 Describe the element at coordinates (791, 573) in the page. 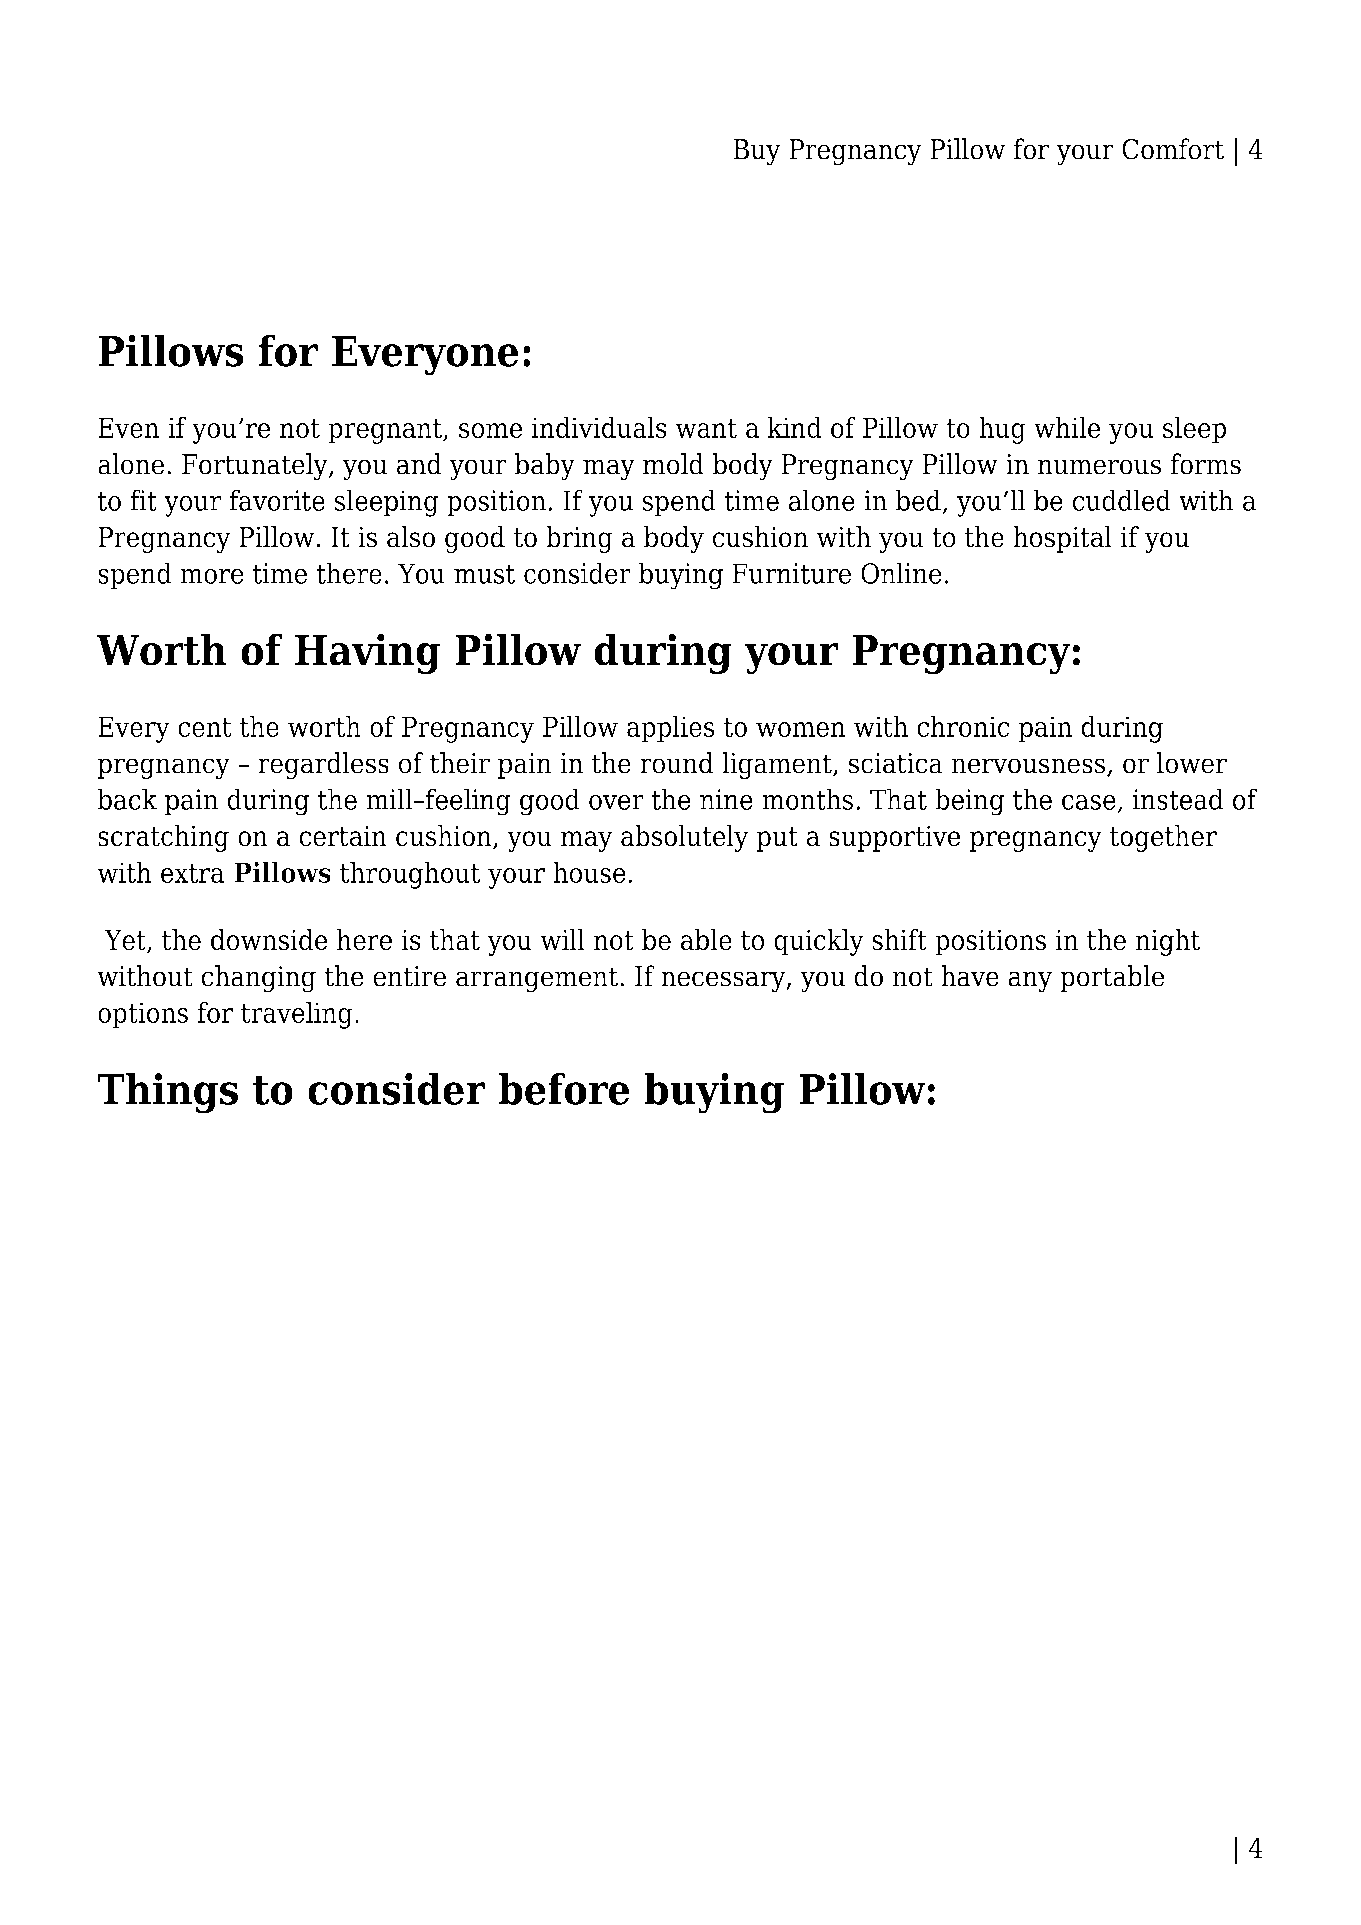

I see `Furniture` at that location.
